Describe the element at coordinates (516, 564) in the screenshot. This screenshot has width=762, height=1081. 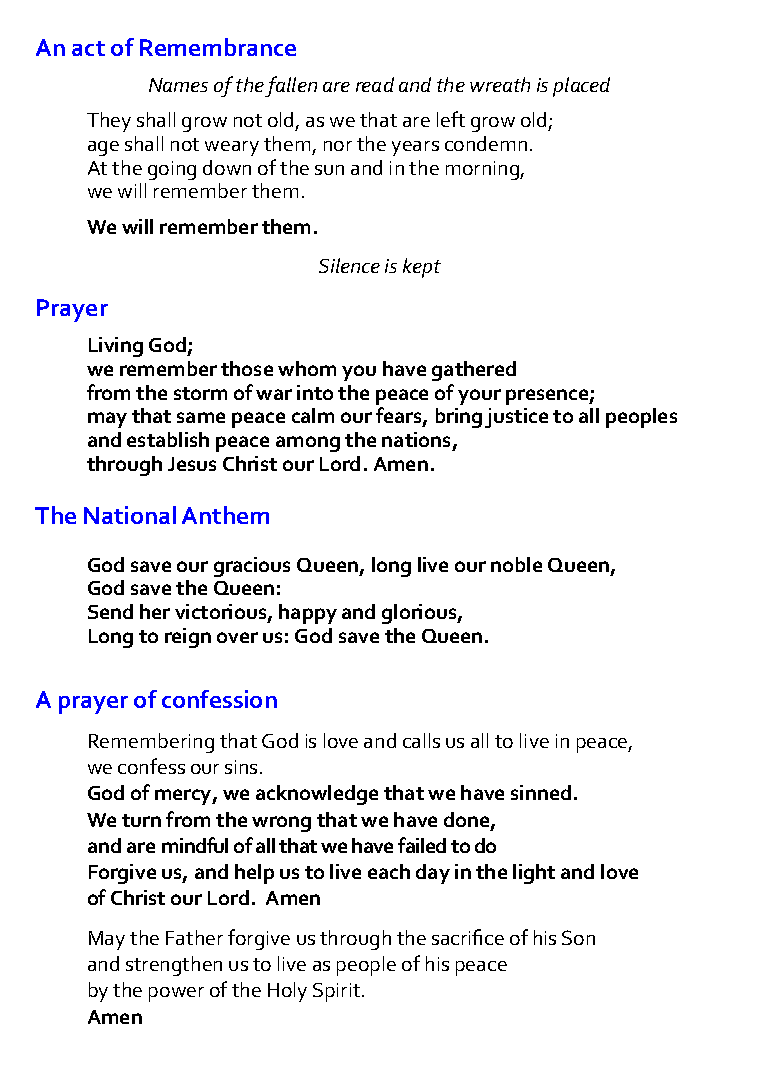
I see `noble` at that location.
